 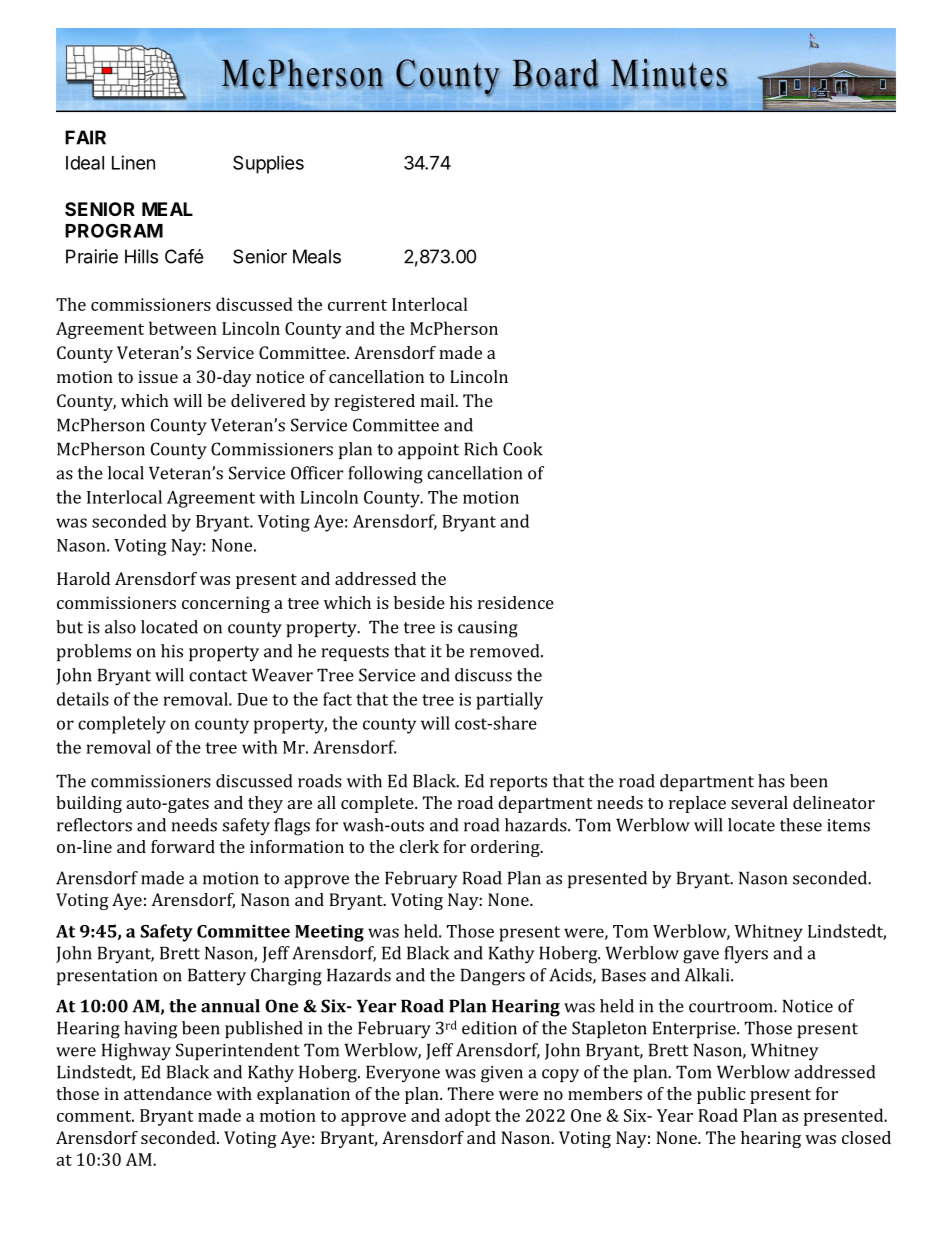 I want to click on reports, so click(x=518, y=783).
